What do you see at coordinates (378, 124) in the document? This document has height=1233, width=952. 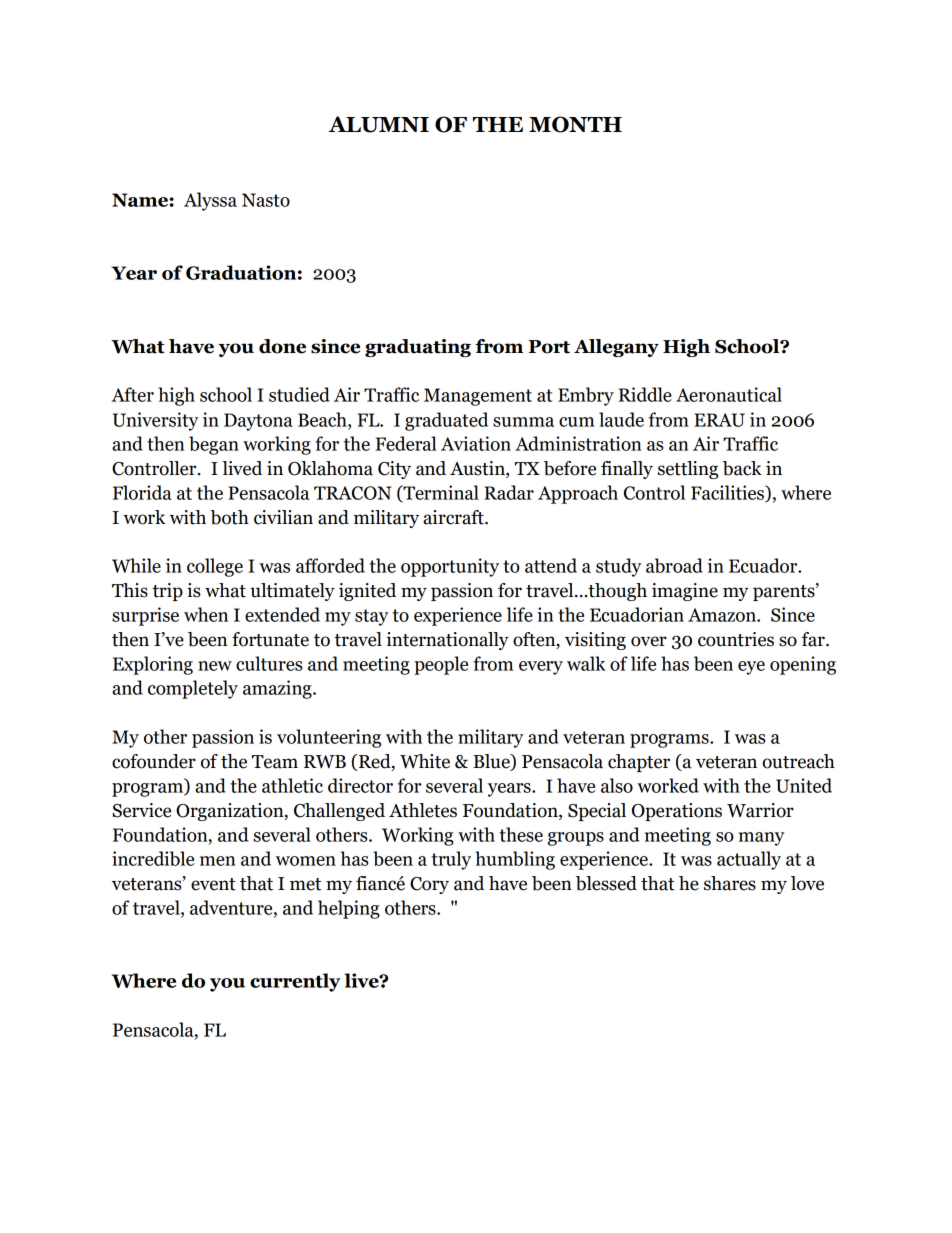 I see `ALUMNI` at bounding box center [378, 124].
